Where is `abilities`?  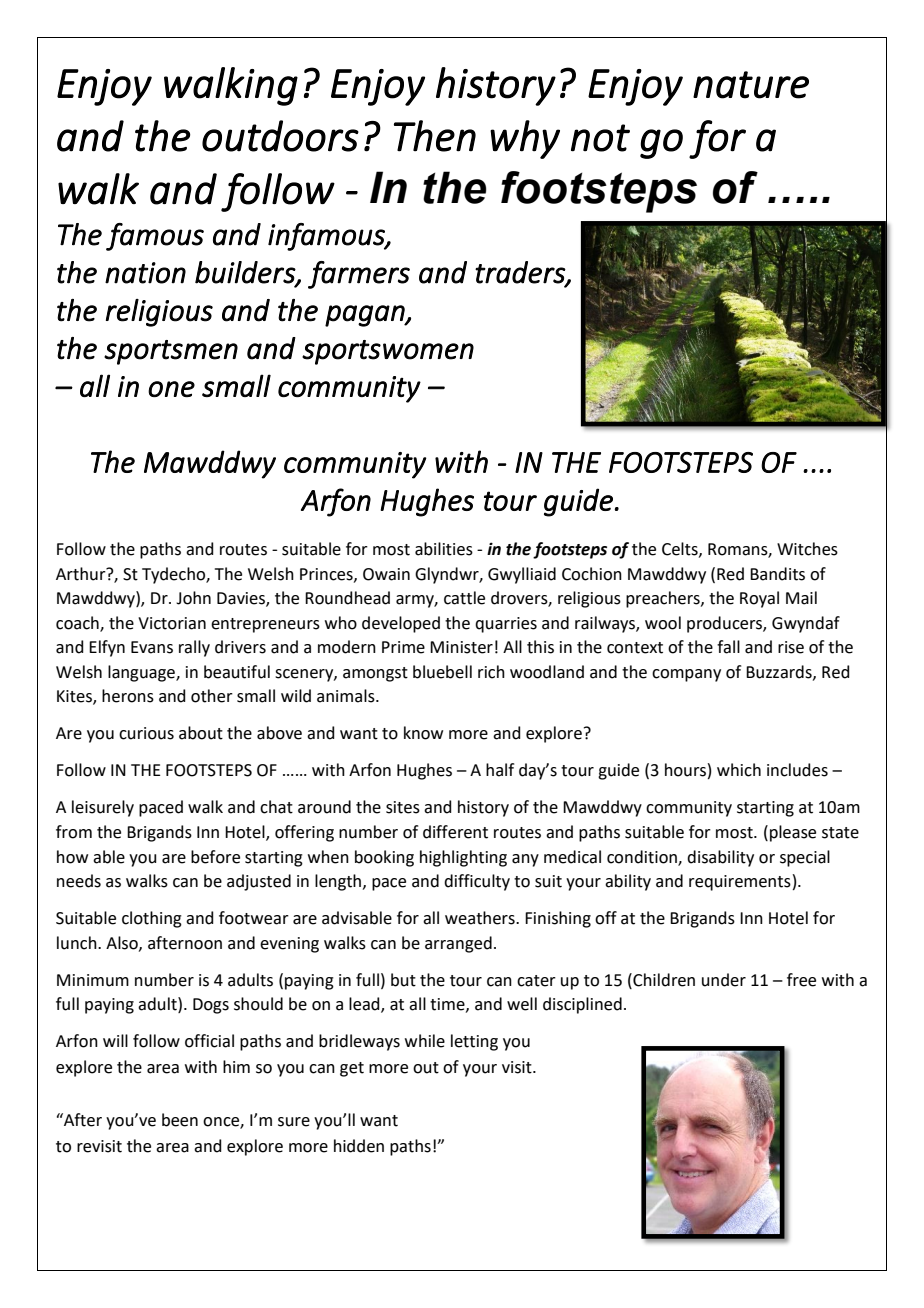
abilities is located at coordinates (444, 549).
